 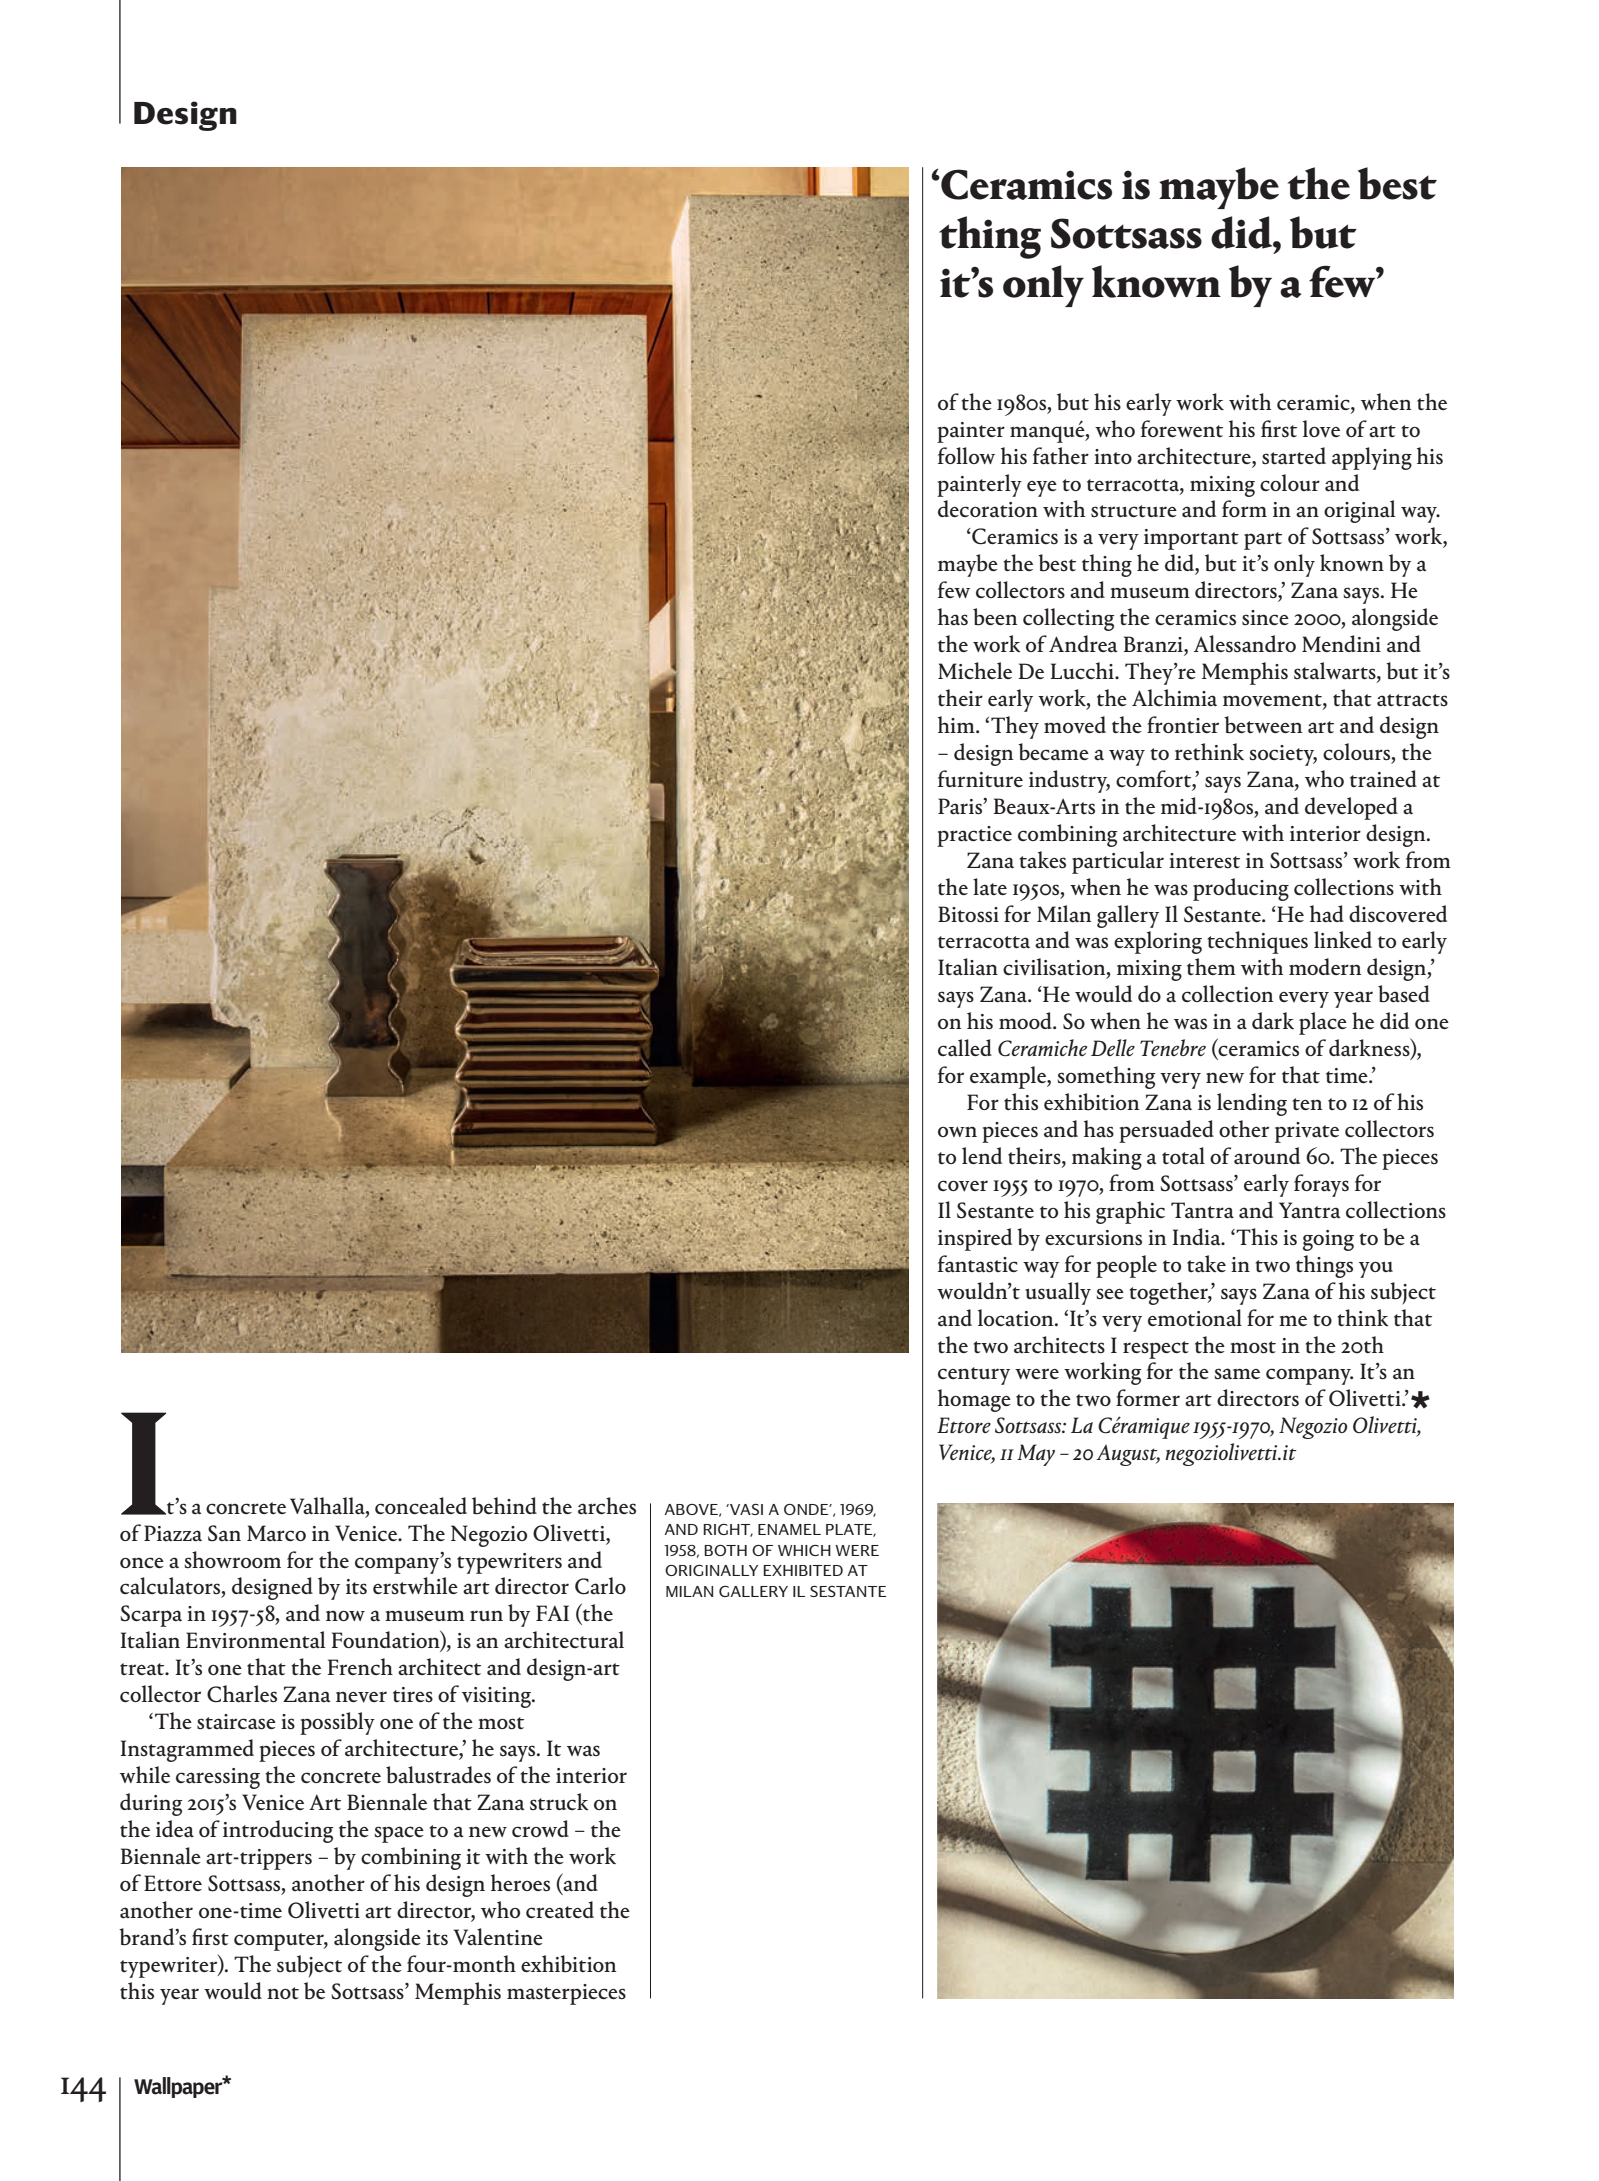 I want to click on around, so click(x=1267, y=1156).
